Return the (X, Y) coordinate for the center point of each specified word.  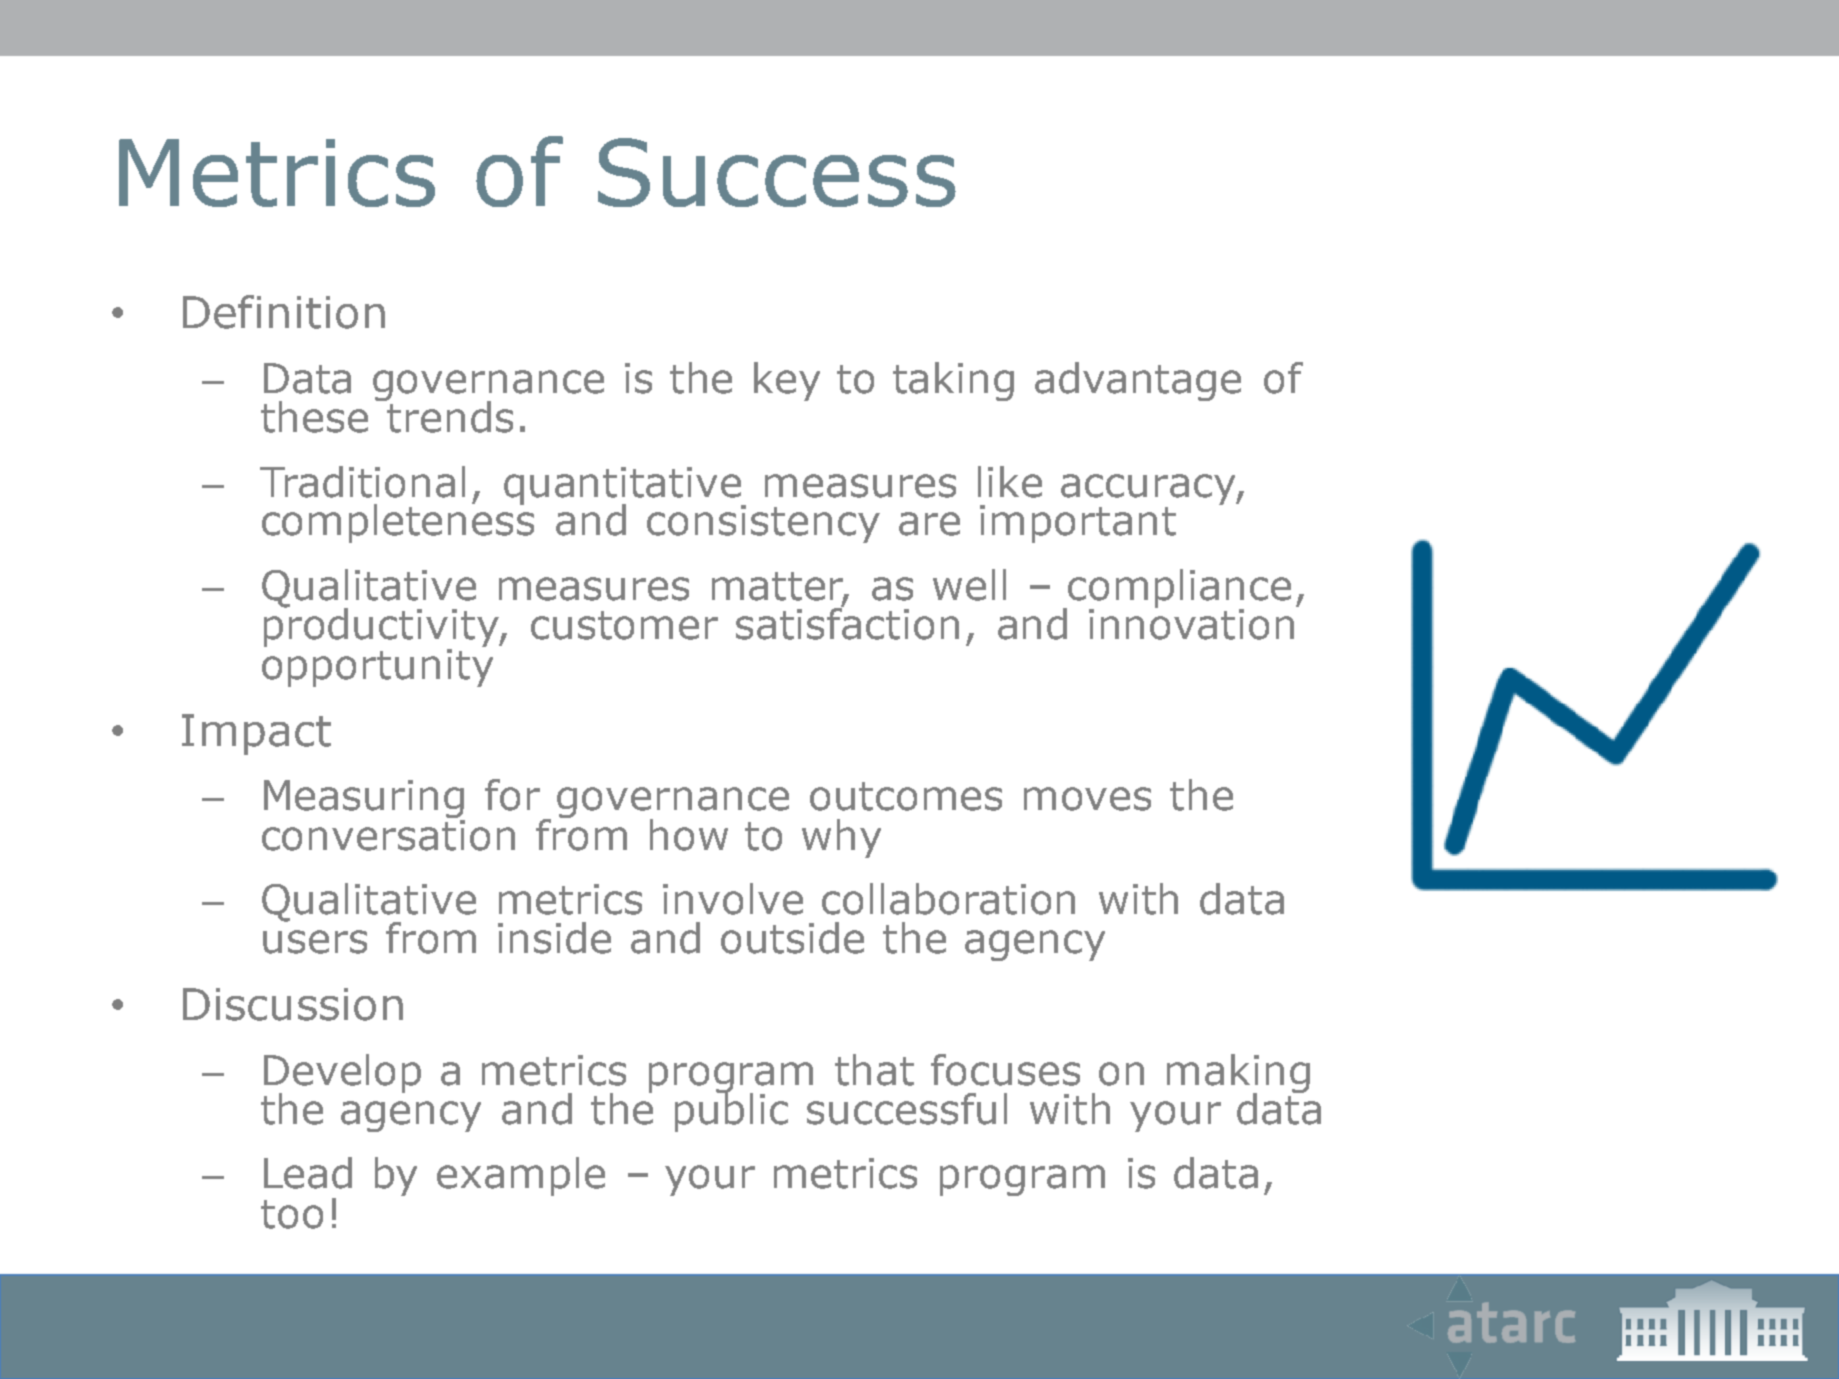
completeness (398, 522)
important (1078, 524)
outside (792, 938)
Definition (284, 312)
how (689, 835)
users (315, 942)
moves (1087, 799)
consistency (763, 524)
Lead (308, 1173)
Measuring (364, 800)
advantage (1138, 381)
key (787, 381)
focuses (1005, 1070)
